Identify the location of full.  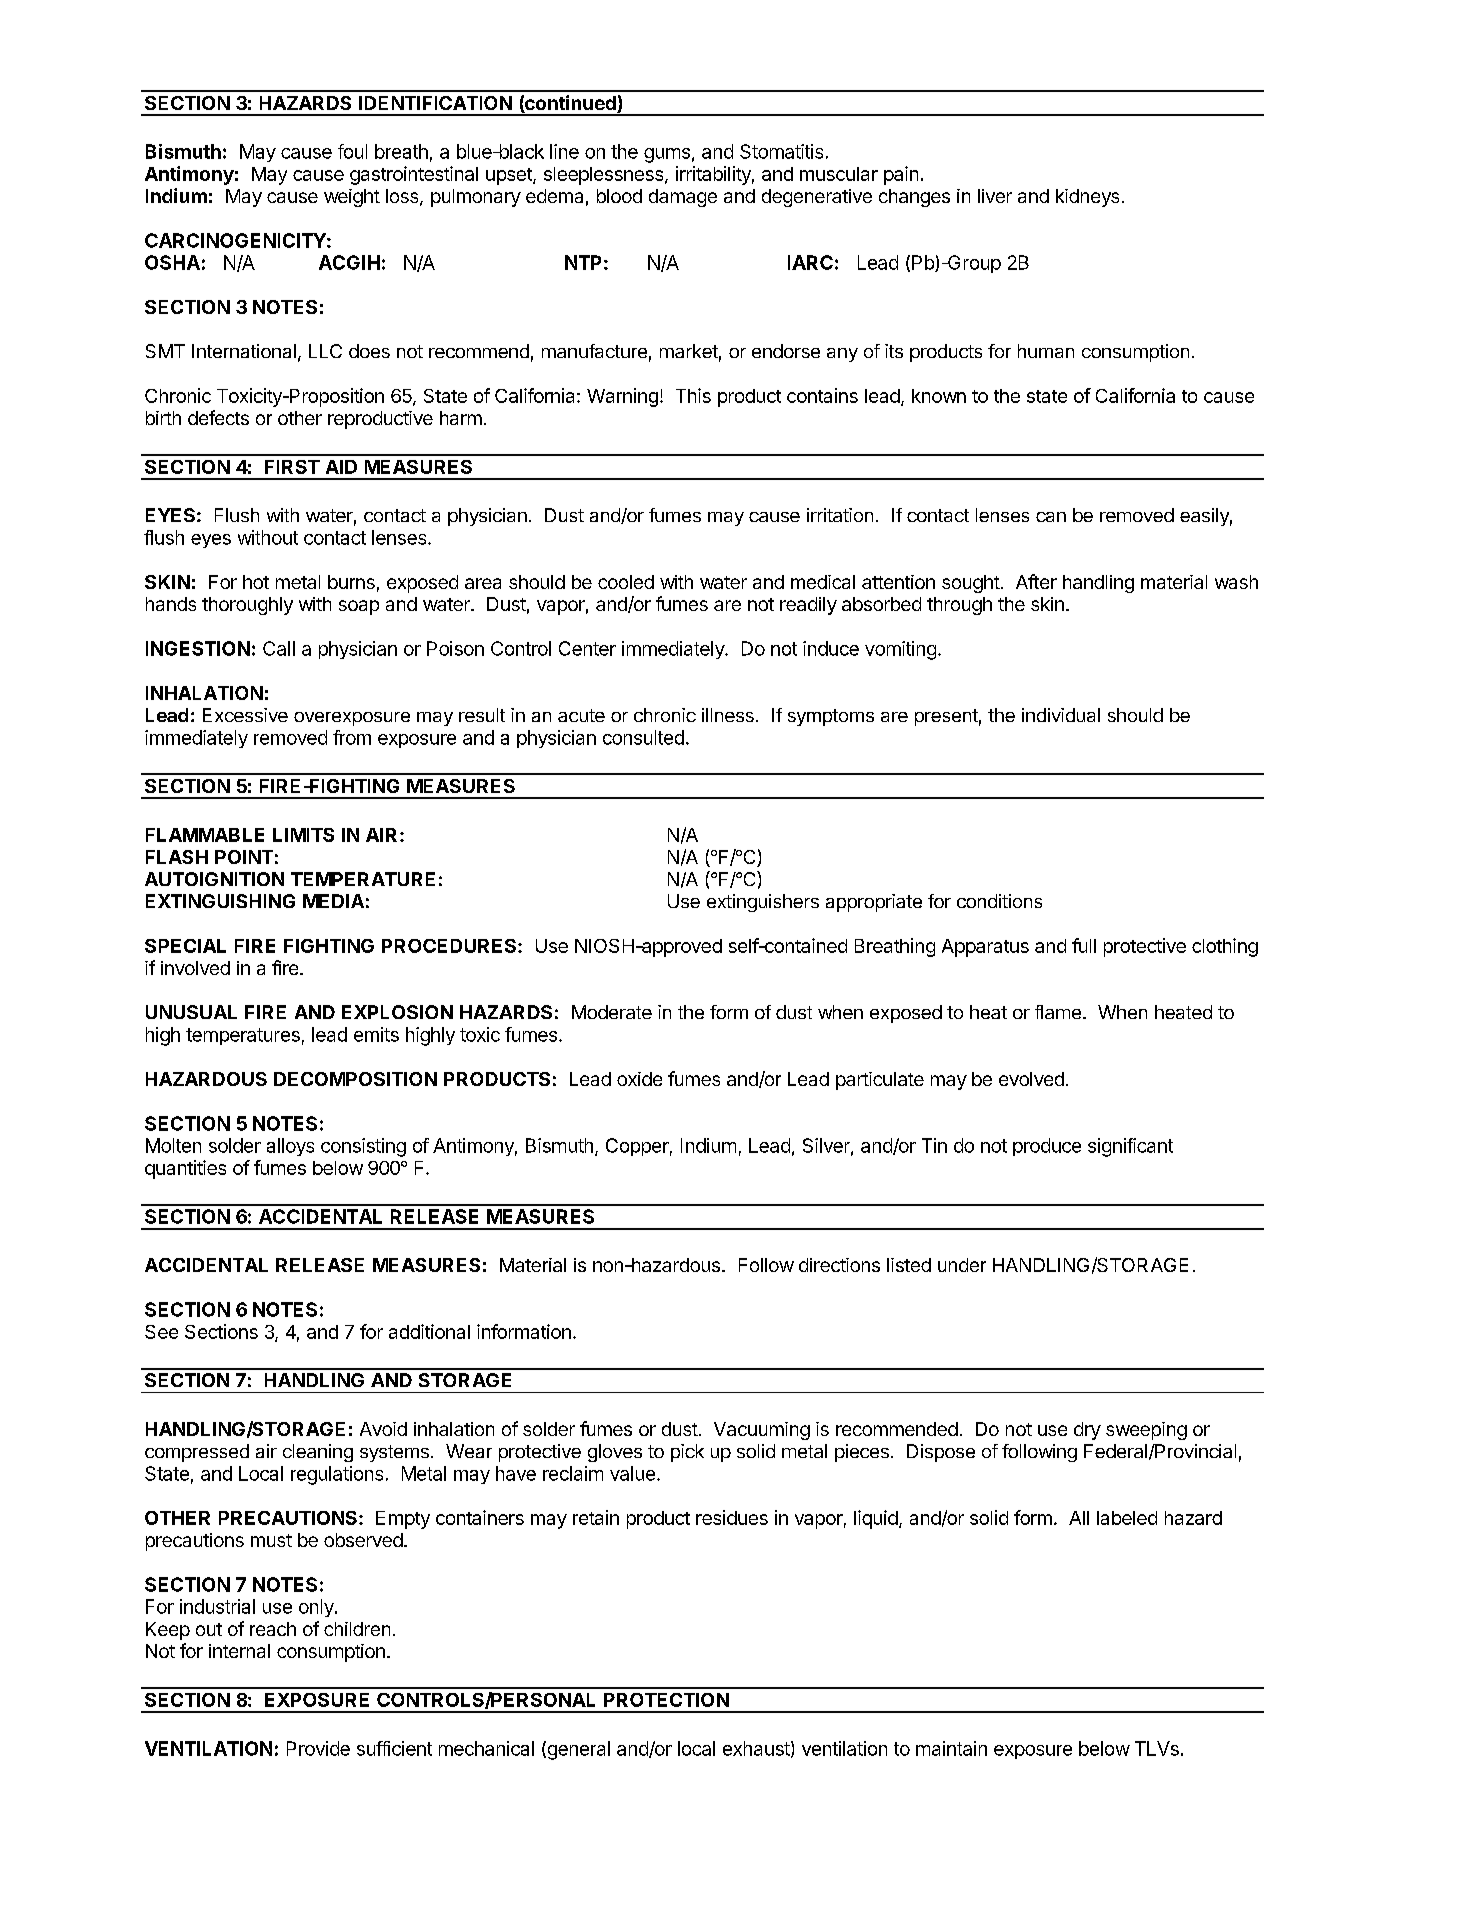
(1084, 945).
